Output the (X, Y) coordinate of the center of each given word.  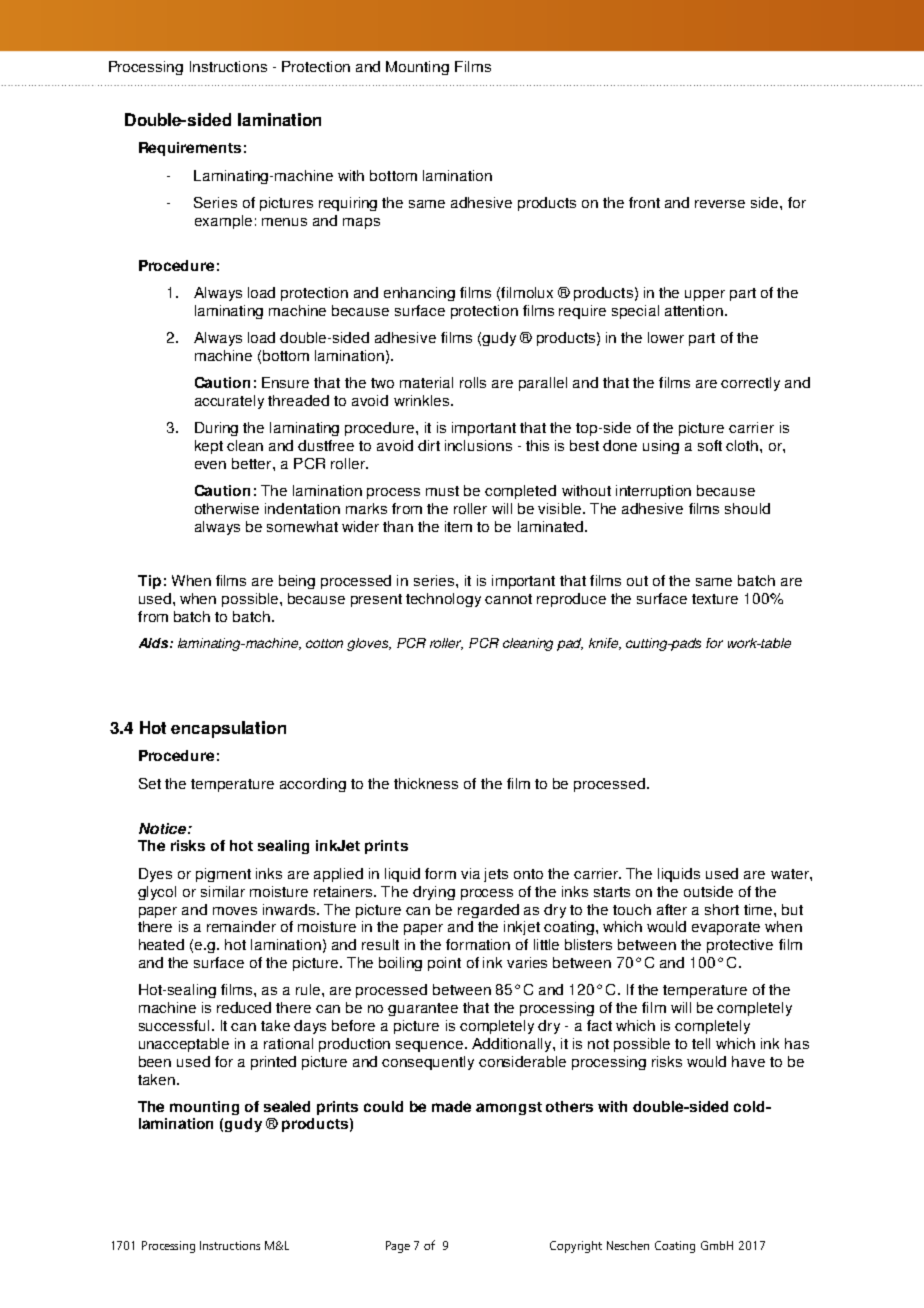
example (223, 222)
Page (398, 1247)
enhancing (419, 294)
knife (605, 644)
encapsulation (228, 729)
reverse (720, 204)
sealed (287, 1106)
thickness (426, 783)
